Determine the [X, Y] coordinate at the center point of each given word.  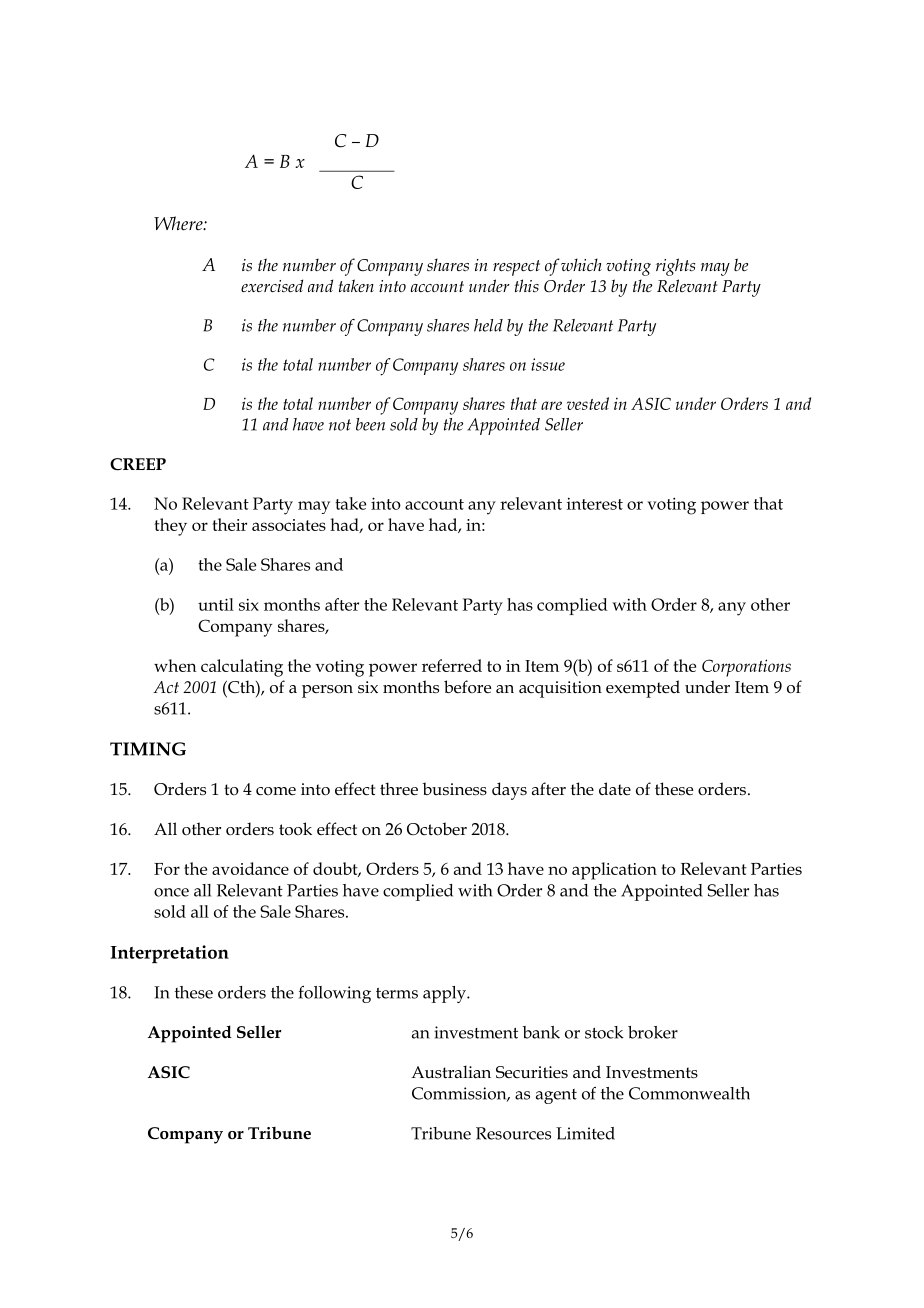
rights [675, 267]
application [614, 871]
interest [595, 504]
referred [452, 665]
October [437, 829]
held [488, 325]
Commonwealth [689, 1093]
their [229, 524]
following [335, 994]
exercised [272, 285]
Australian [451, 1072]
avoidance [250, 868]
